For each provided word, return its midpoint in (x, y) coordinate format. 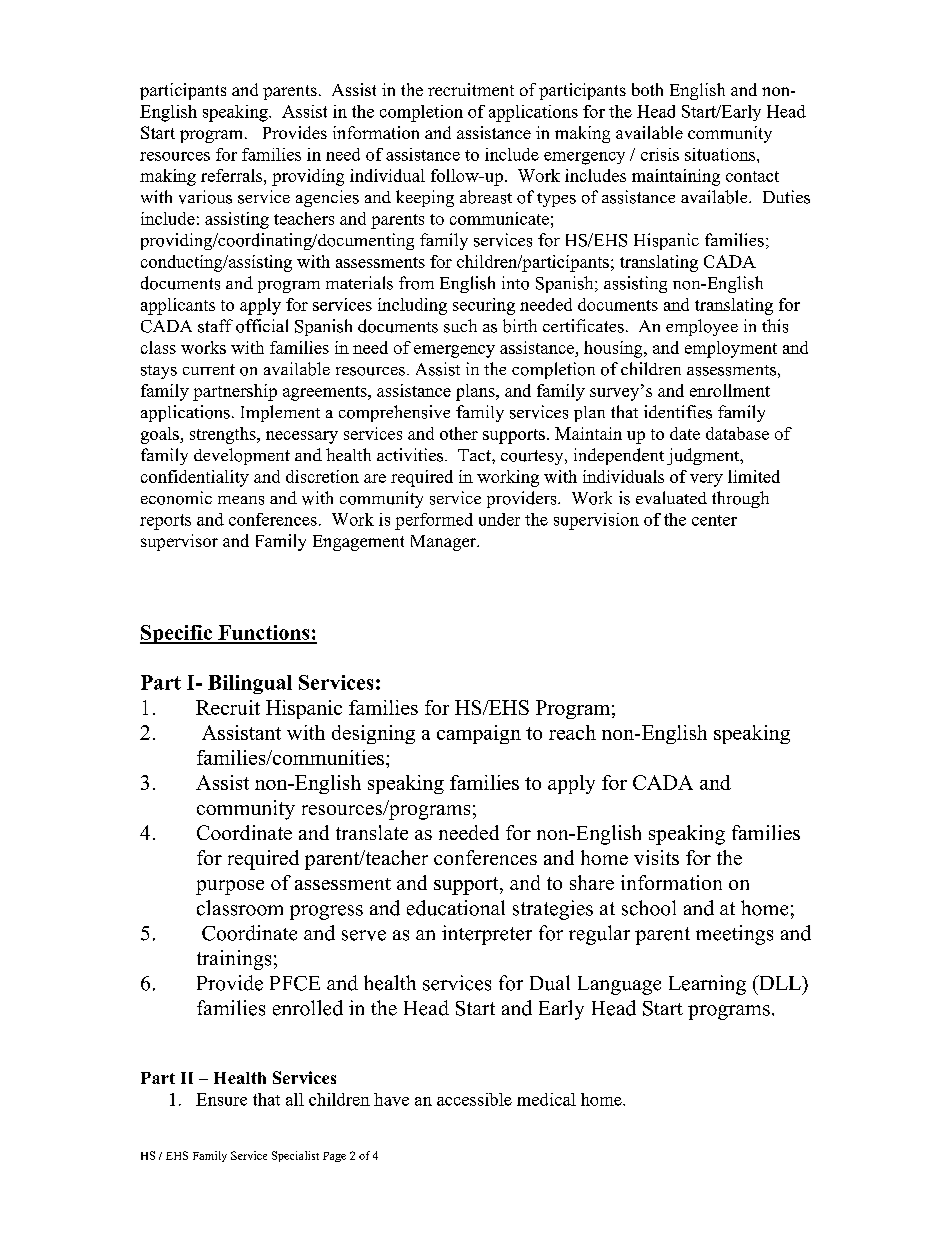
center (714, 520)
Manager (445, 543)
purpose (230, 887)
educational (456, 908)
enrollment (730, 390)
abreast (486, 197)
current (209, 369)
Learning (707, 985)
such (460, 326)
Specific (177, 634)
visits (656, 857)
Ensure (221, 1099)
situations (721, 154)
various (205, 197)
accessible (474, 1099)
